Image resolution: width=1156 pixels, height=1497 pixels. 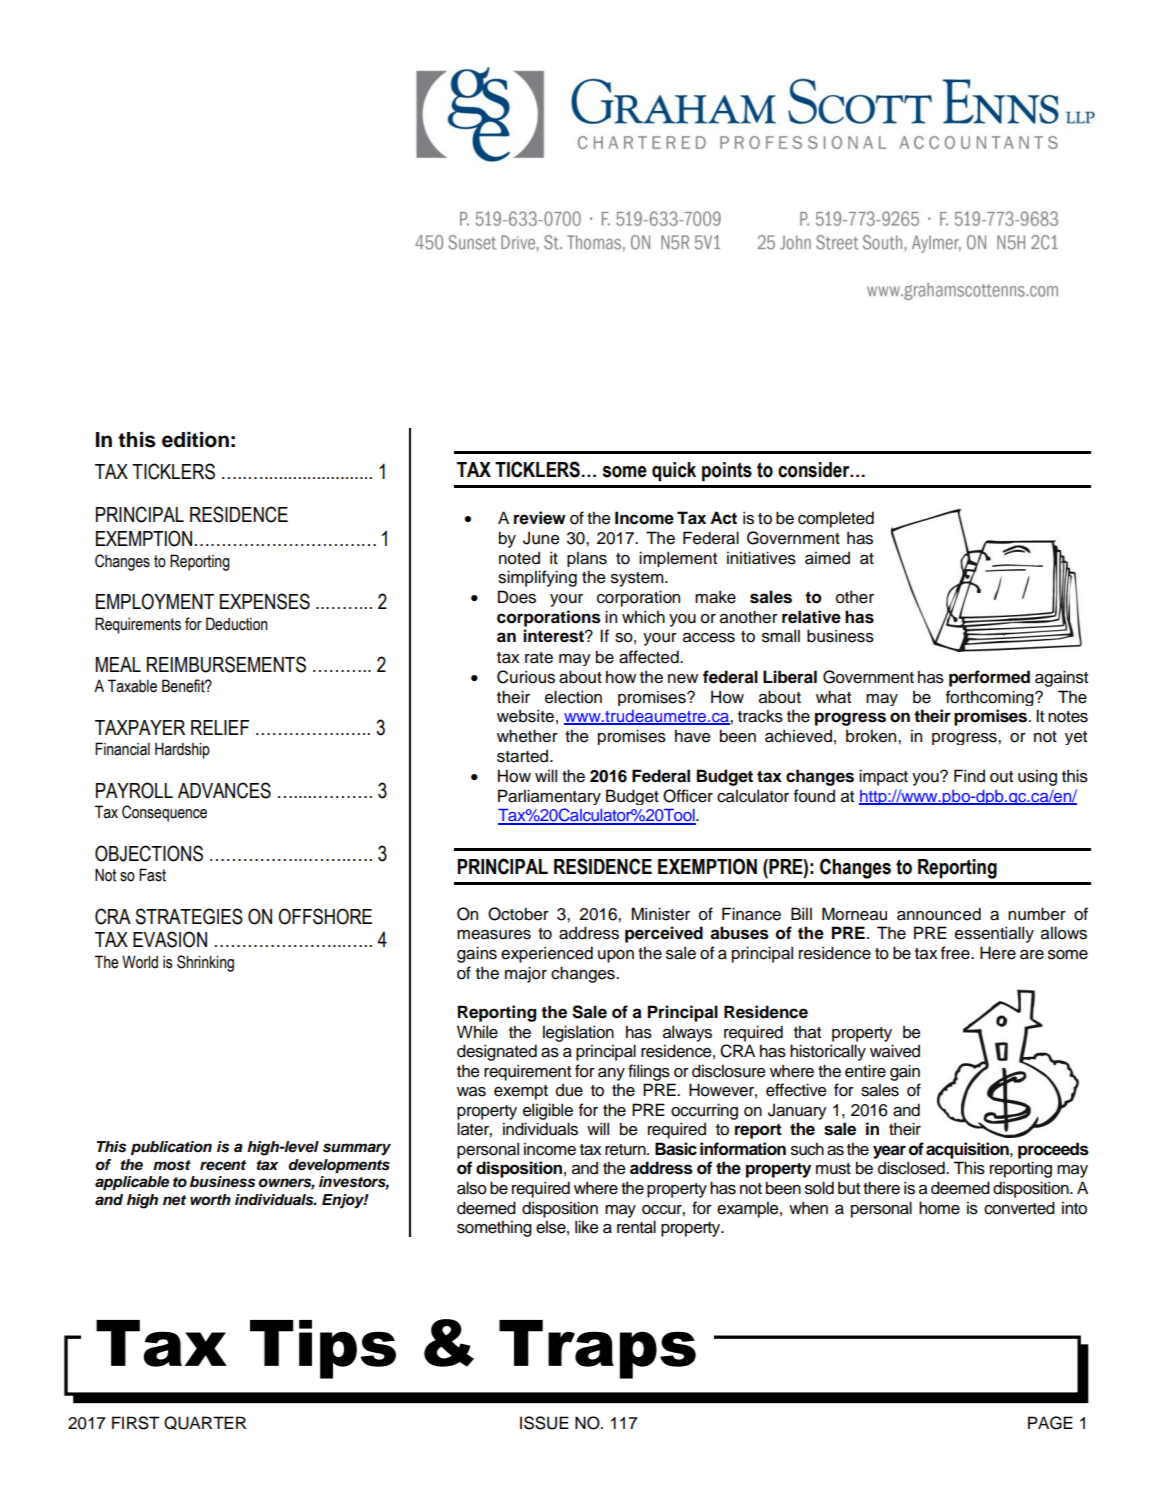 I want to click on Find, so click(x=969, y=776).
